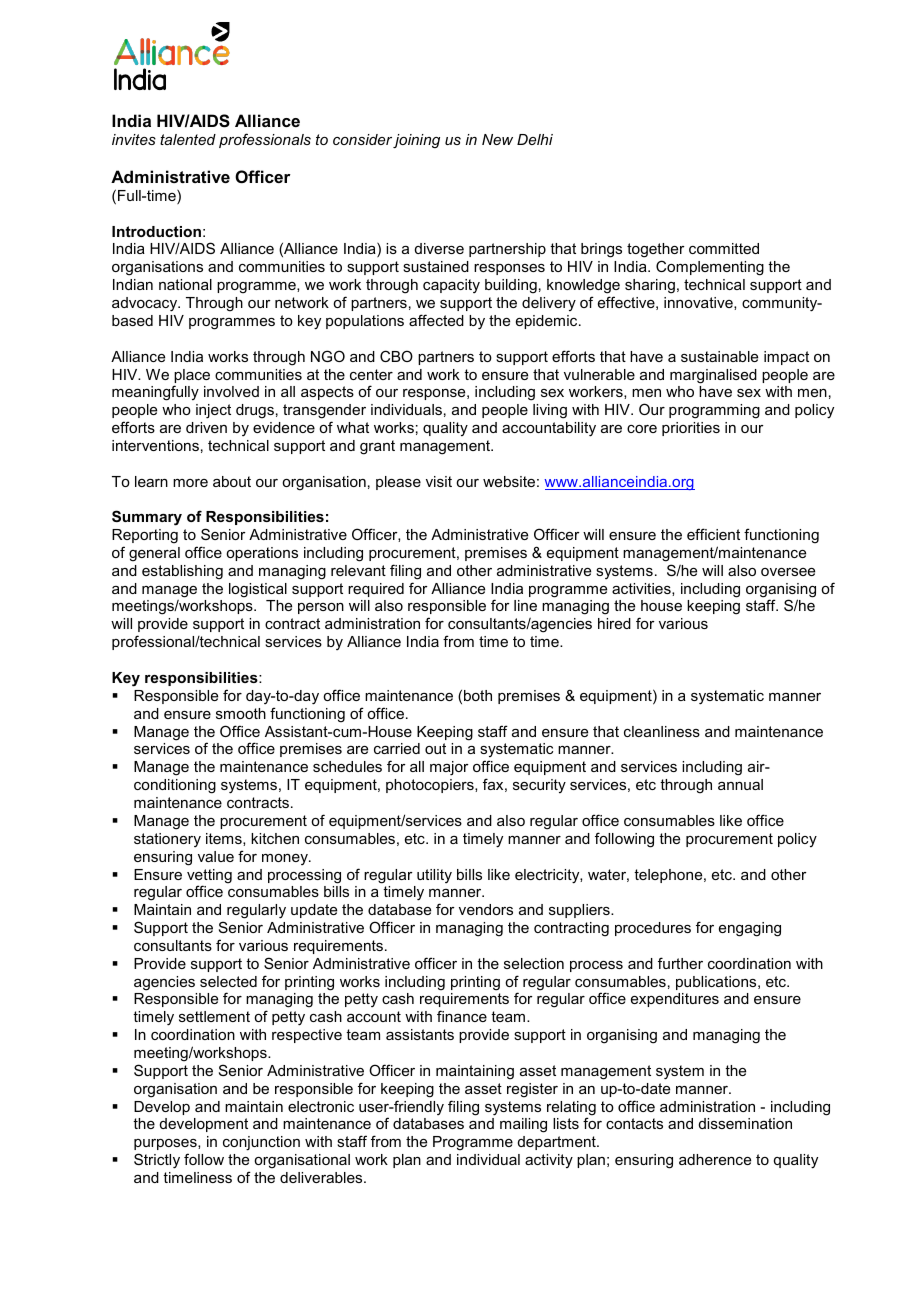 Image resolution: width=924 pixels, height=1307 pixels. Describe the element at coordinates (478, 695) in the image. I see `both` at that location.
